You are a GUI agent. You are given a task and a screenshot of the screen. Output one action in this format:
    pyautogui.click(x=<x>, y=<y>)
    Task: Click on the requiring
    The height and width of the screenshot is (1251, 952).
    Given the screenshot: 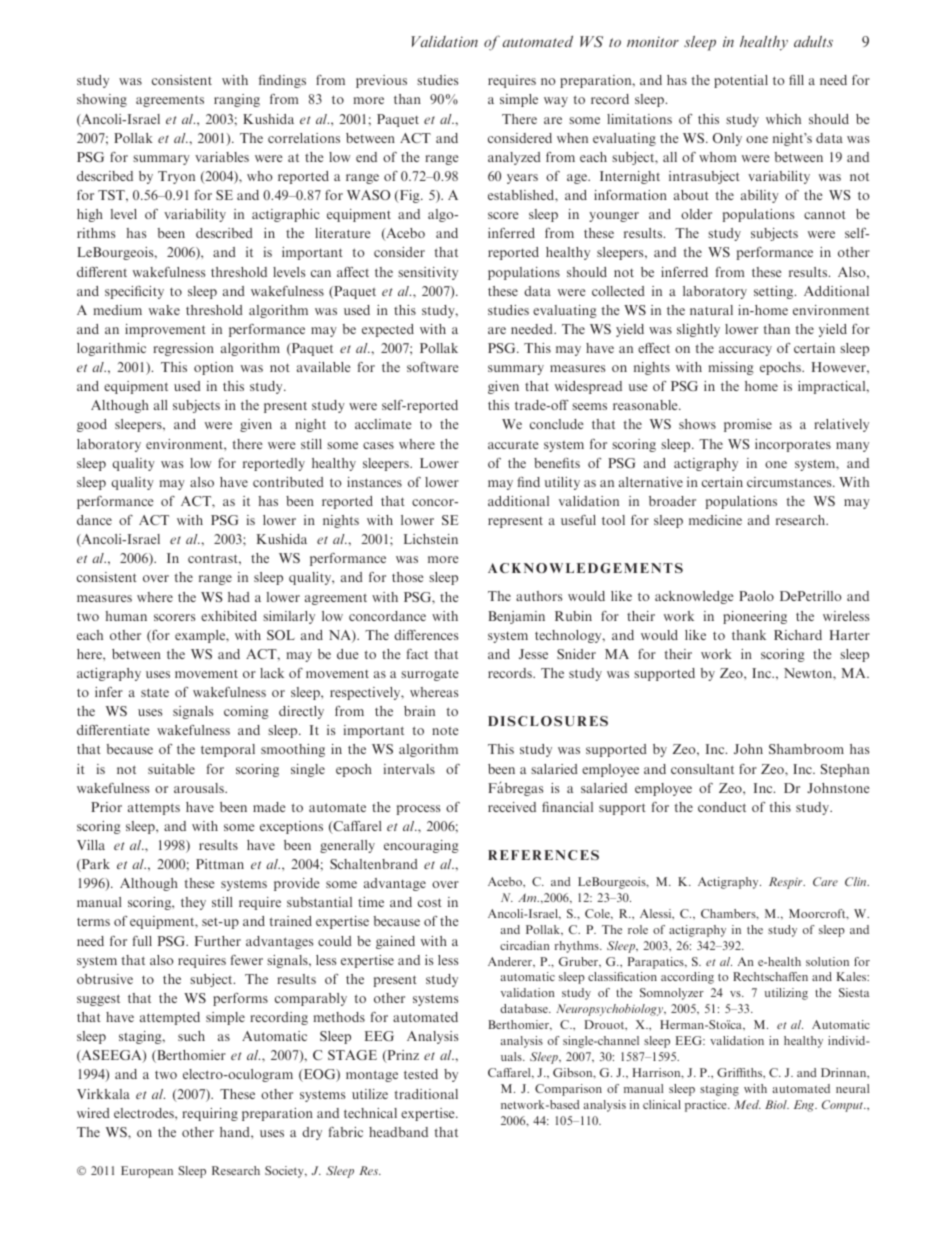 What is the action you would take?
    pyautogui.click(x=210, y=1114)
